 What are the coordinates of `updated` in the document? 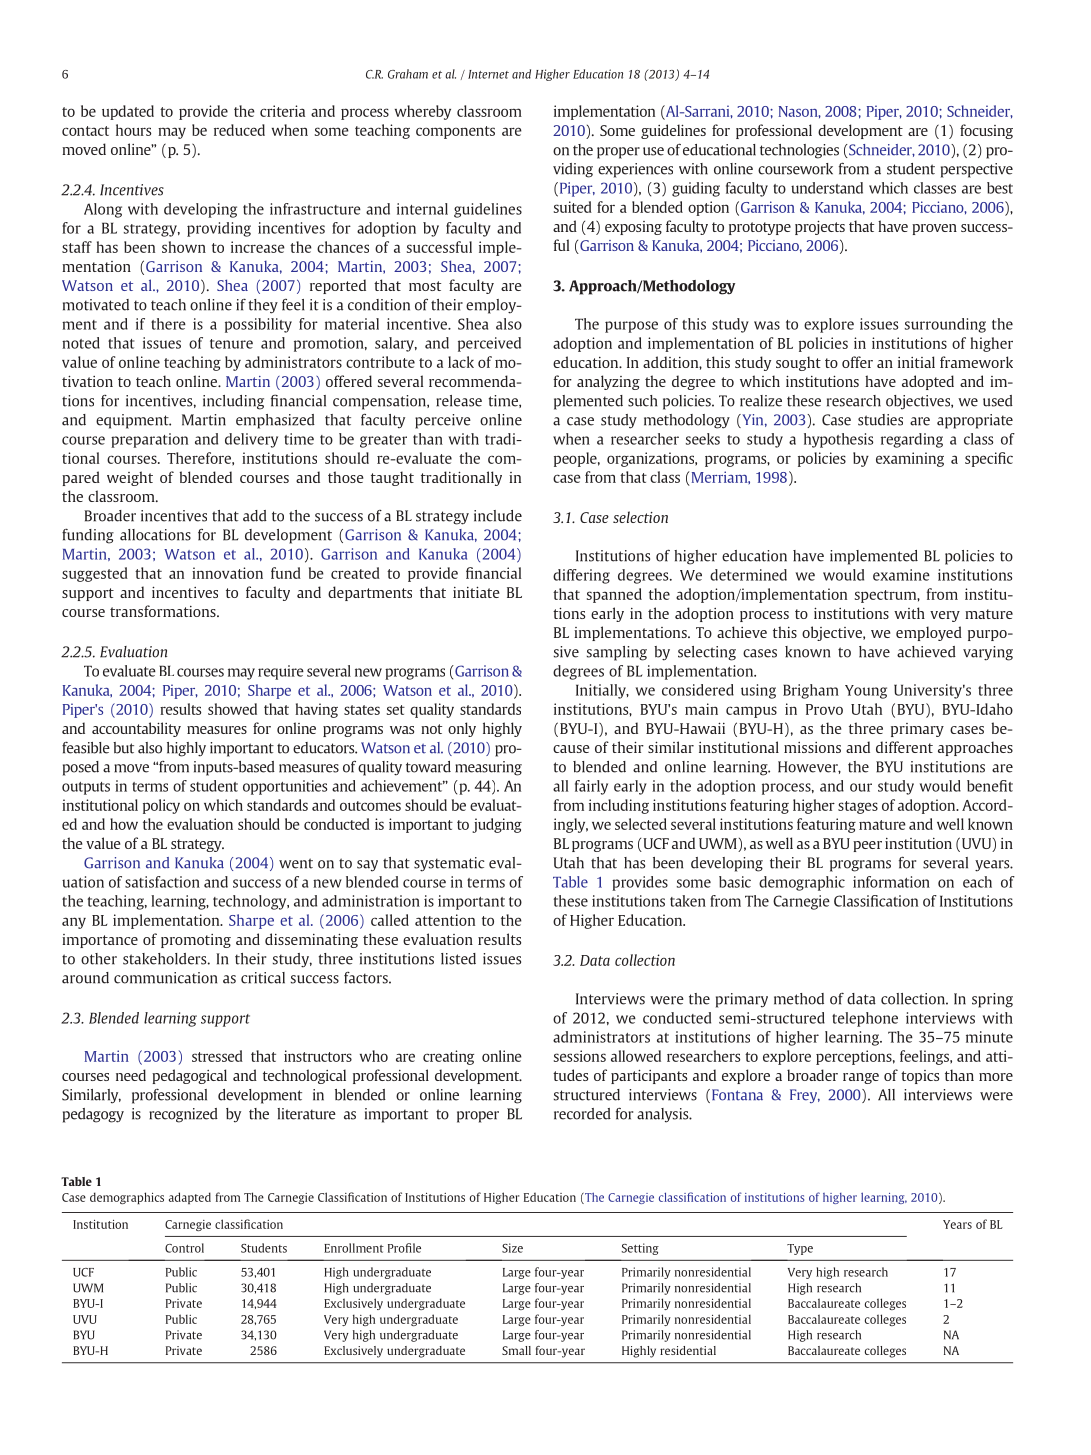 It's located at (128, 112).
